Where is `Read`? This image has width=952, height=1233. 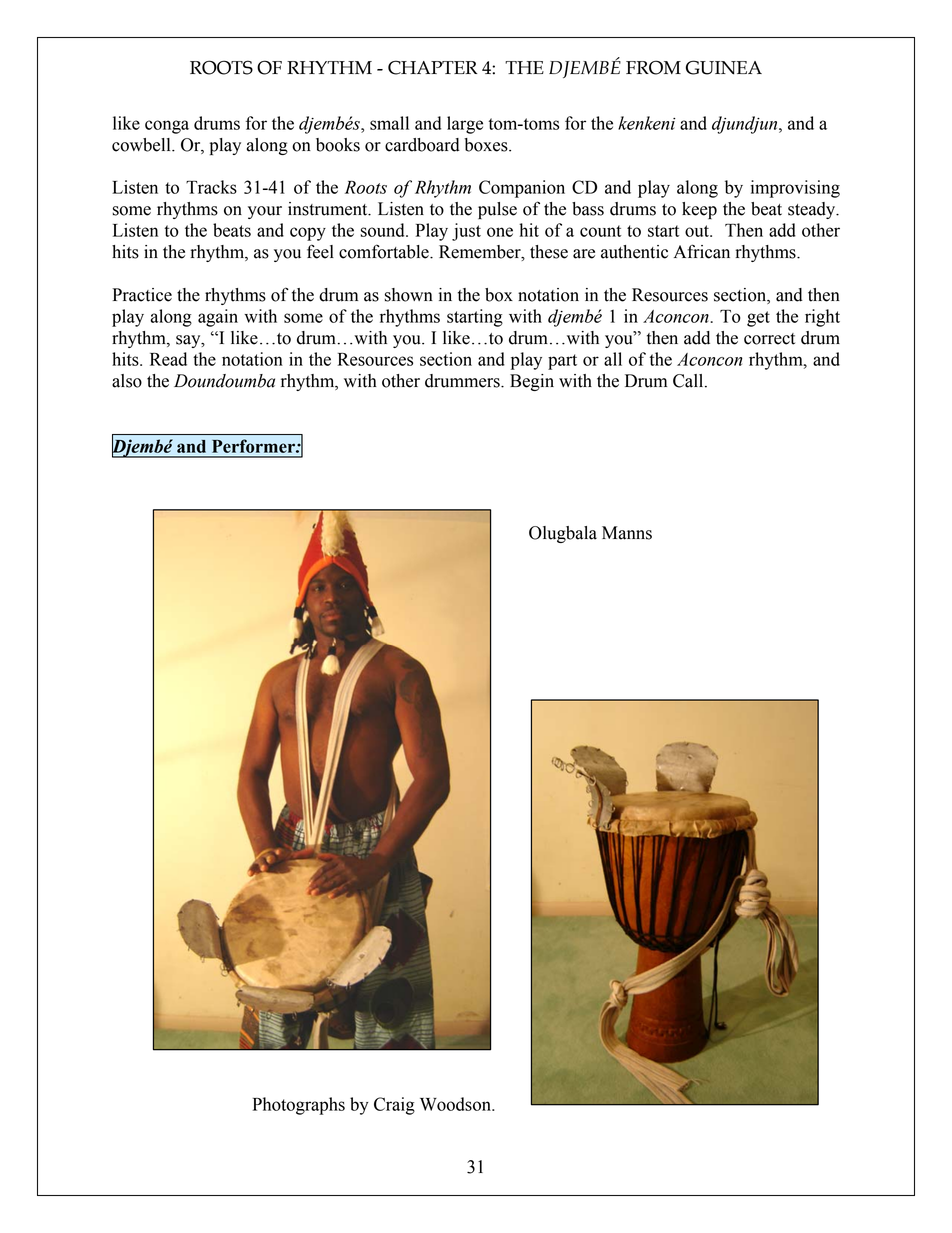 Read is located at coordinates (168, 359).
